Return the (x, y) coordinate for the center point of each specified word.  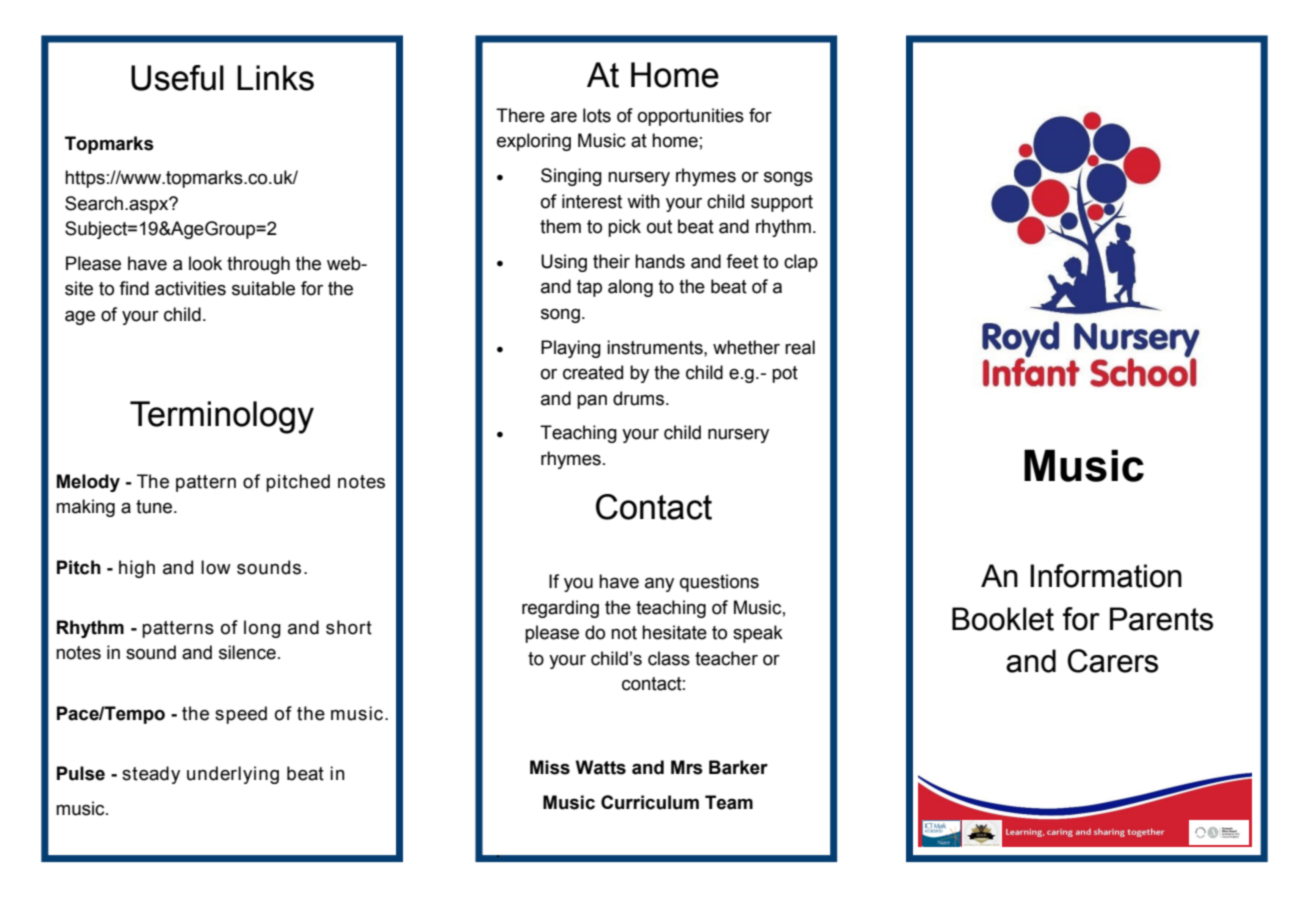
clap (801, 263)
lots (597, 115)
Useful (177, 78)
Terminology (222, 417)
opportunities (691, 117)
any (659, 585)
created (593, 372)
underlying (233, 775)
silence (247, 652)
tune (155, 507)
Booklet (1003, 619)
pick (624, 228)
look (205, 263)
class (669, 658)
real (800, 347)
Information (1106, 576)
